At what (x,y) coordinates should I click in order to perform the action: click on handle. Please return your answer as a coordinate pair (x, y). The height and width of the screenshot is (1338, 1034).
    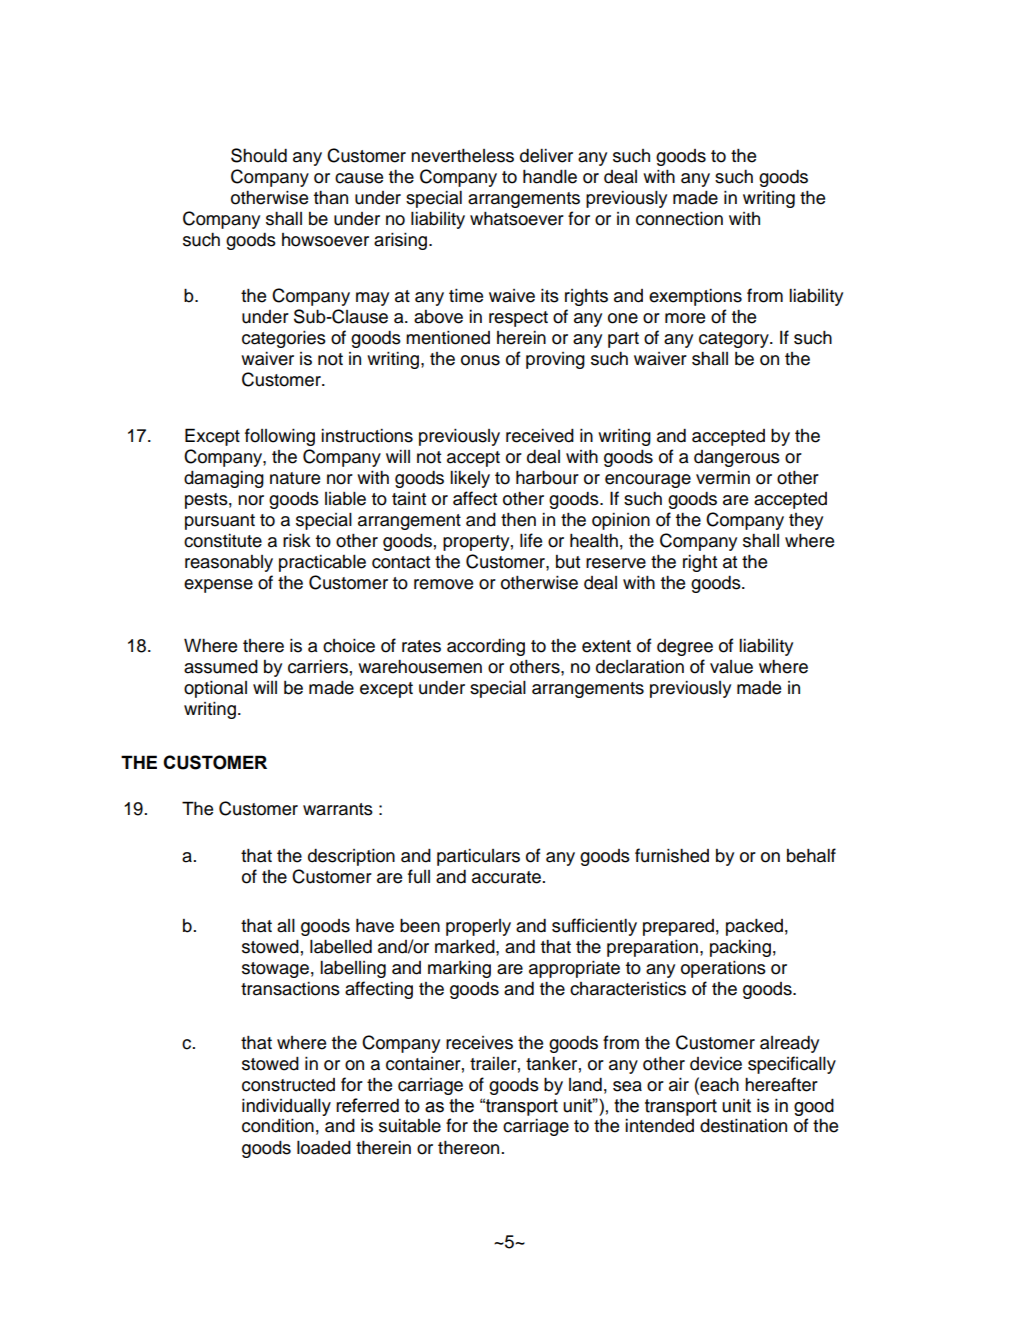
    Looking at the image, I should click on (550, 177).
